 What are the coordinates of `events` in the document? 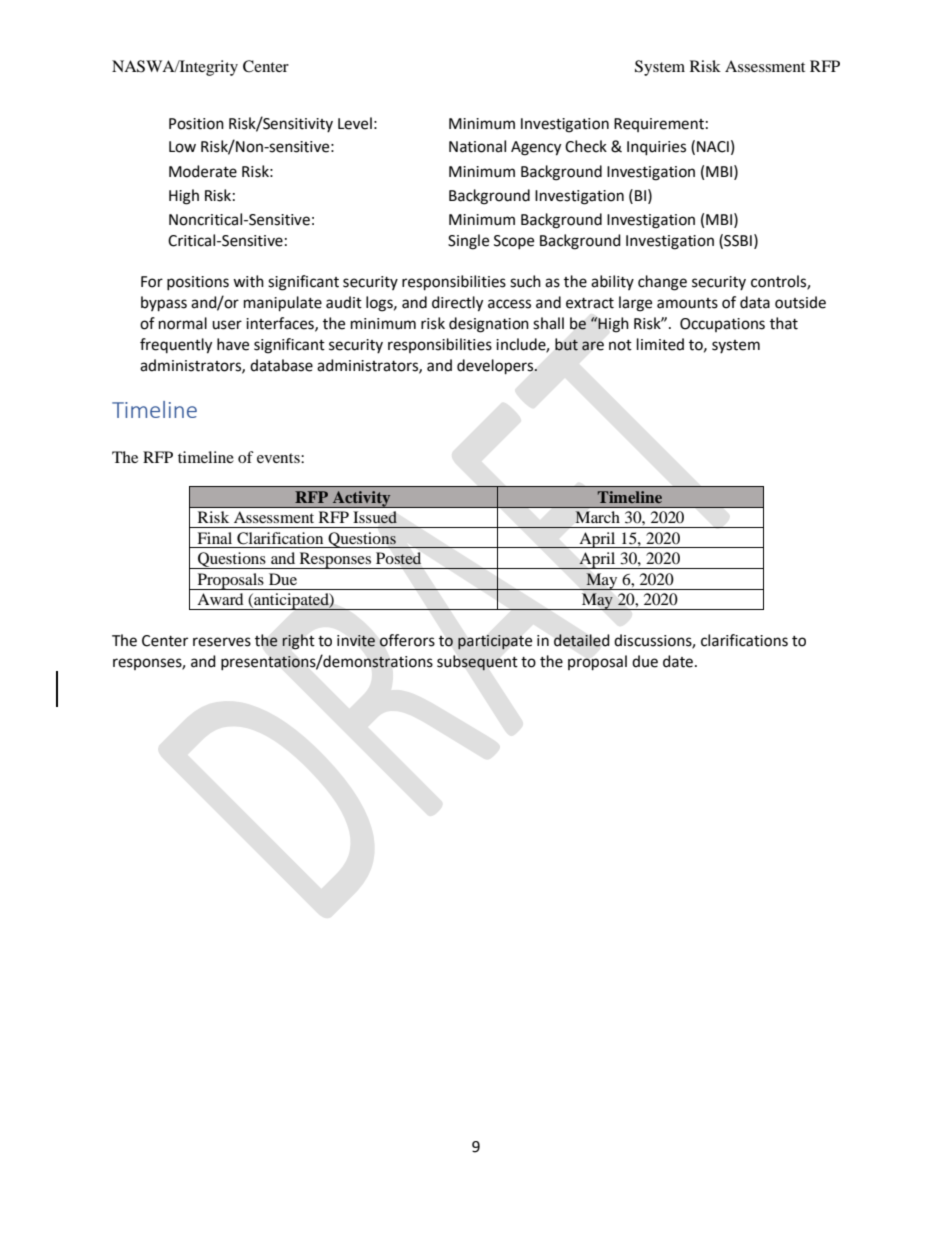 It's located at (279, 458).
